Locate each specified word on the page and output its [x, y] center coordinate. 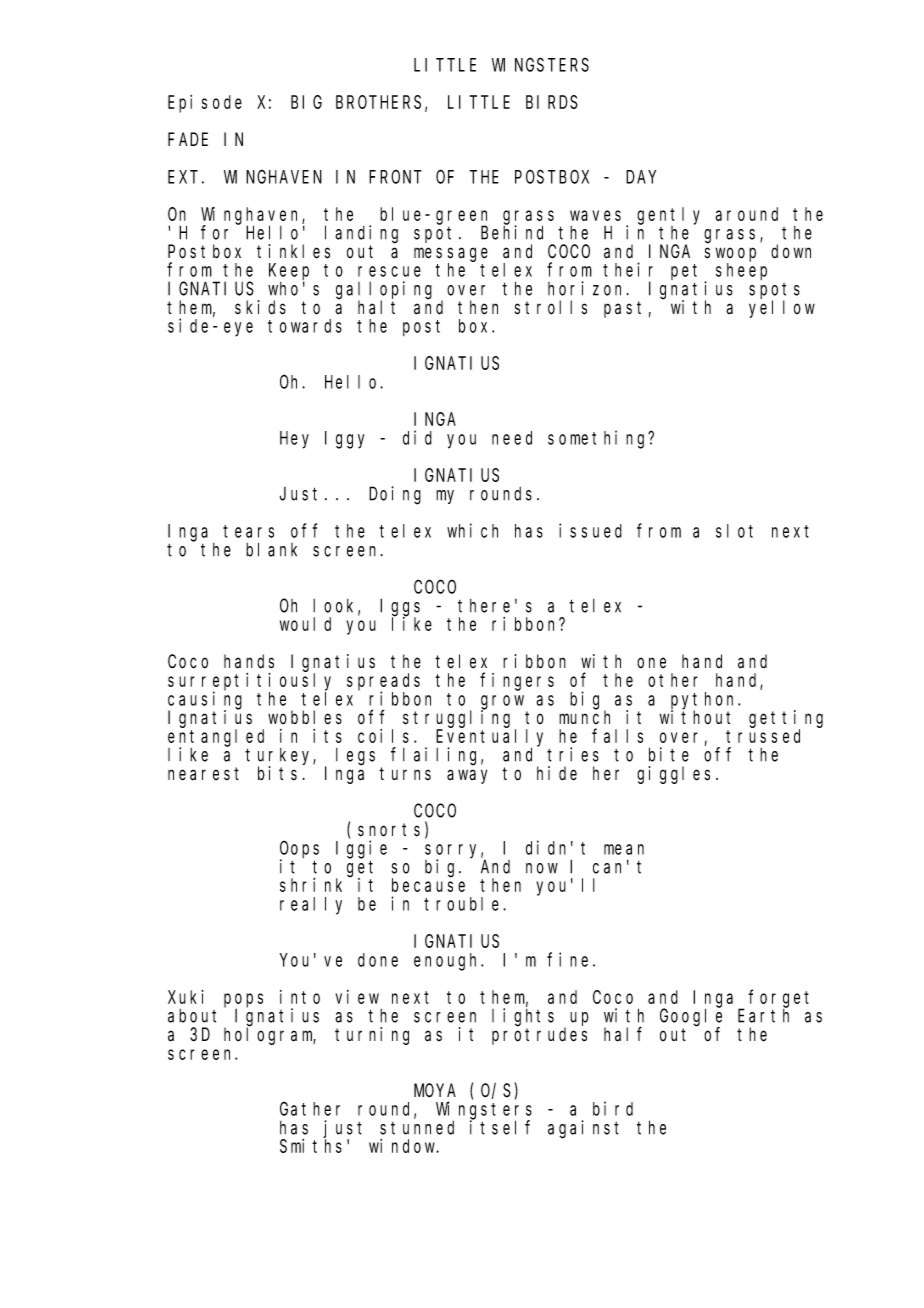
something [599, 439]
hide [557, 773]
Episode [205, 104]
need [512, 438]
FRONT [395, 177]
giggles [673, 775]
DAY [641, 177]
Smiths [311, 1146]
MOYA [435, 1091]
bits [277, 773]
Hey [294, 440]
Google [691, 1018]
